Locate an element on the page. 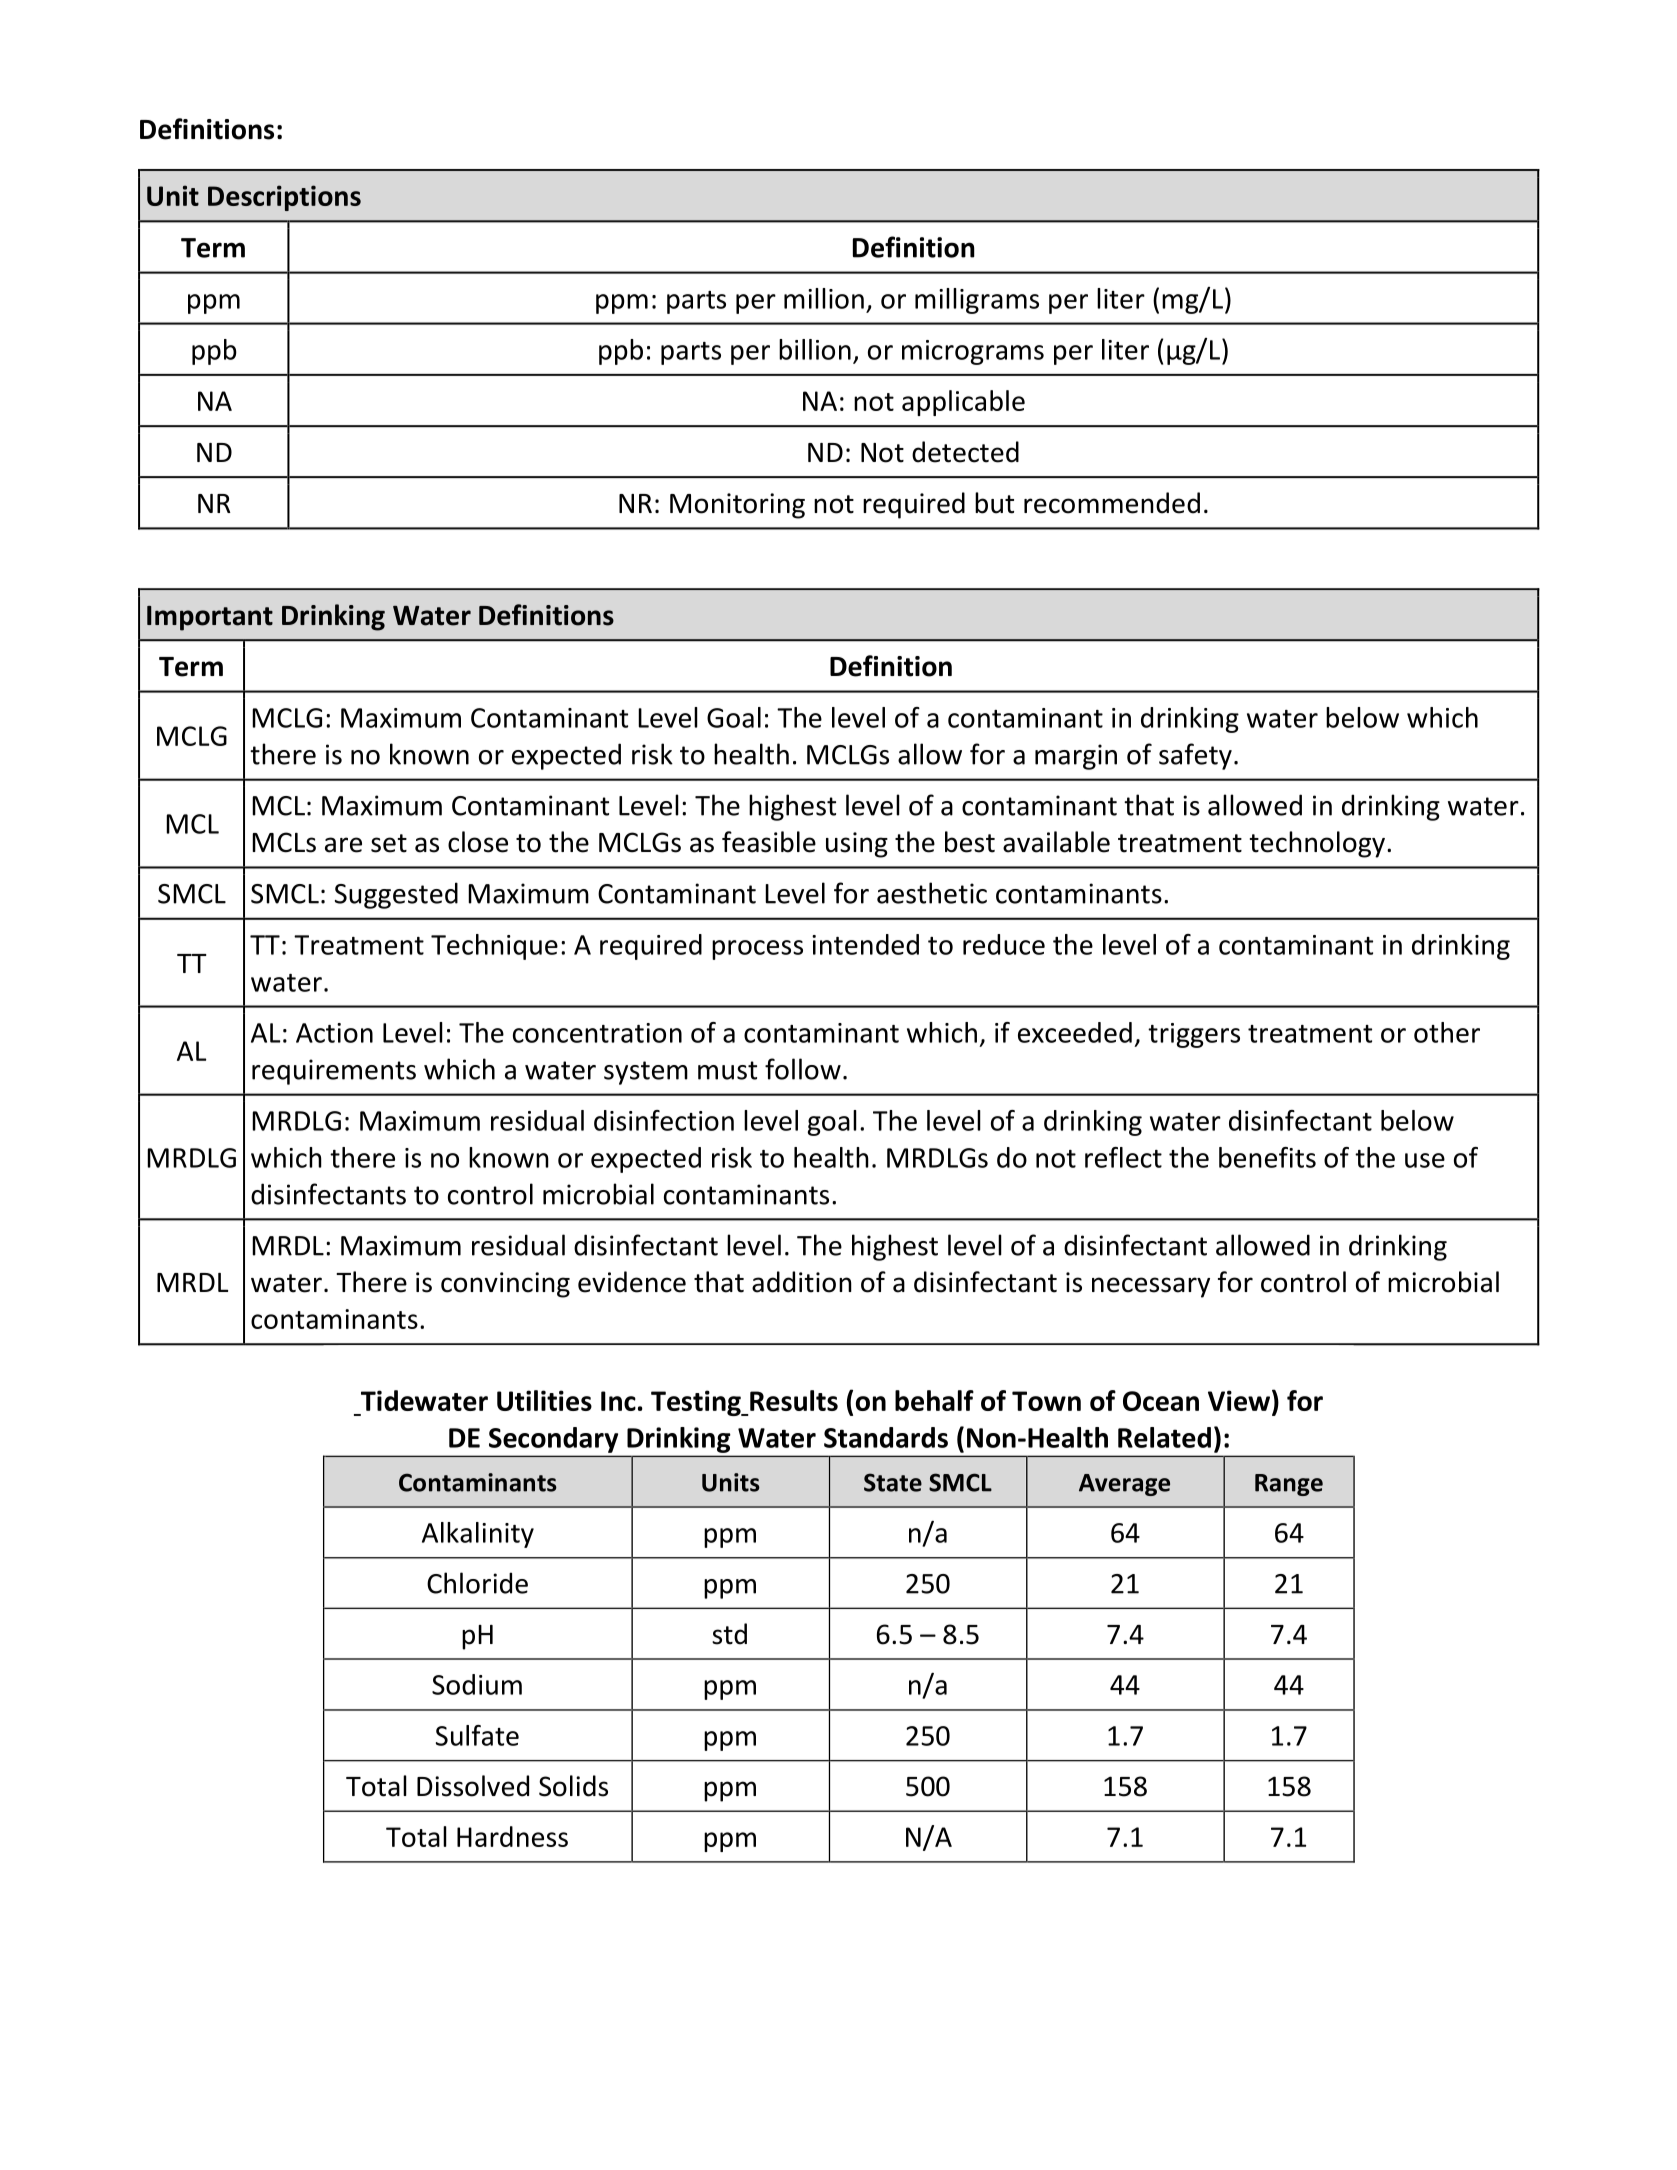 This image has width=1677, height=2170. follow is located at coordinates (803, 1069).
